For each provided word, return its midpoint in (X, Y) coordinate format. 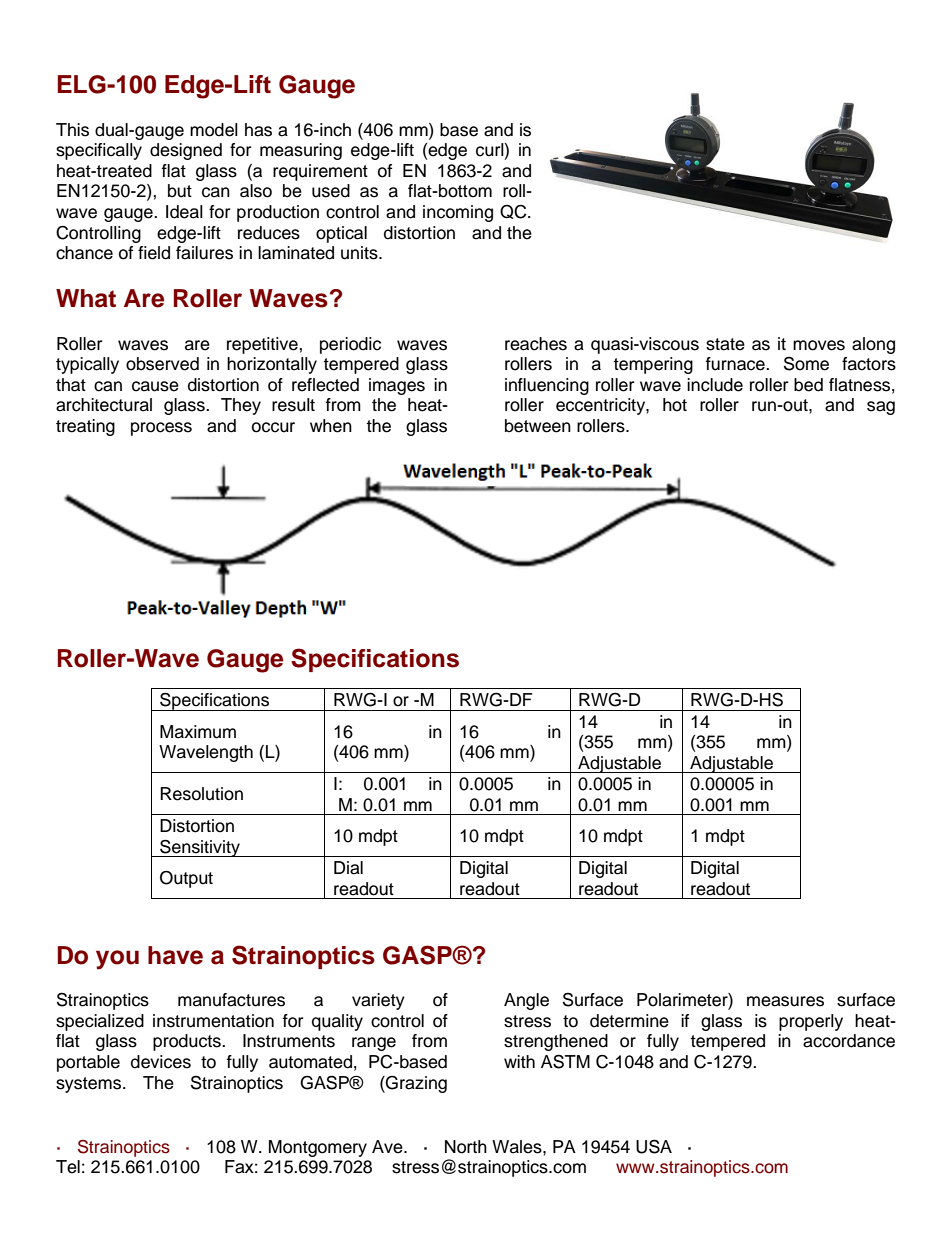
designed (186, 151)
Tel (68, 1167)
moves (819, 345)
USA (654, 1146)
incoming (458, 213)
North (466, 1147)
